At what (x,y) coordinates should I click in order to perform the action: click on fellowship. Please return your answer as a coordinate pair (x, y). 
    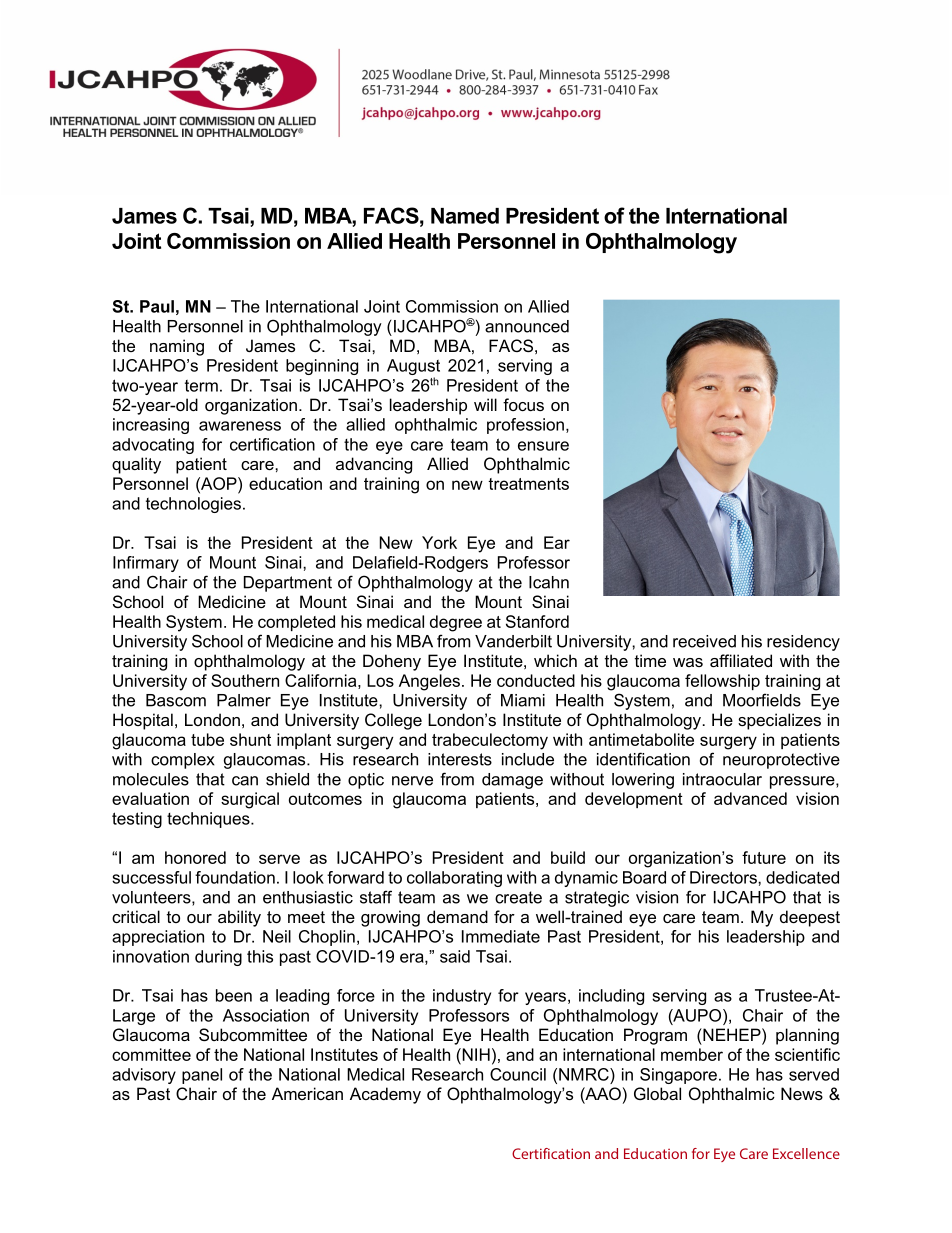
    Looking at the image, I should click on (722, 682).
